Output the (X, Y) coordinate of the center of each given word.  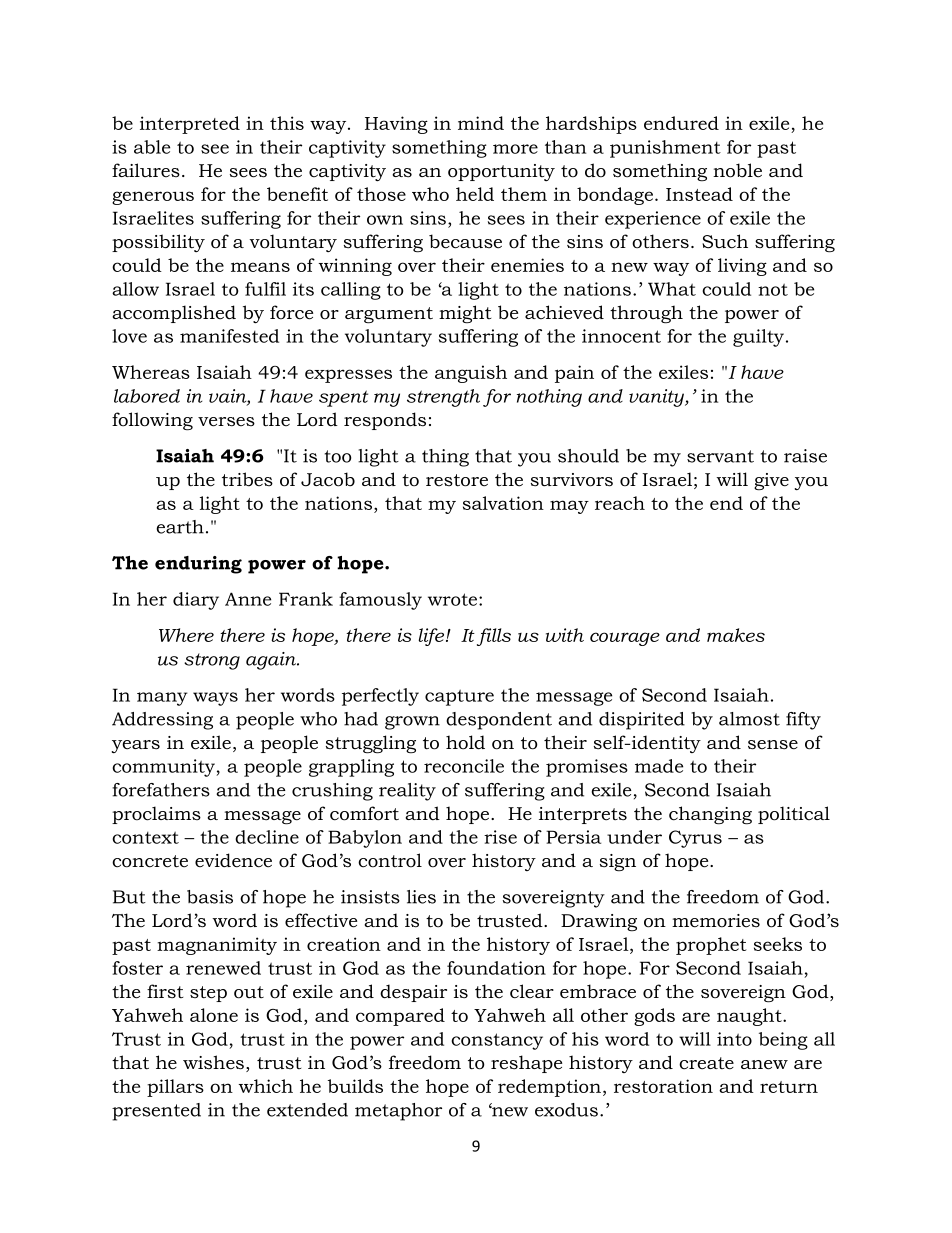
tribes (247, 479)
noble (737, 170)
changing (710, 815)
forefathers (161, 790)
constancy (497, 1041)
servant (720, 456)
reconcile (464, 766)
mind (481, 123)
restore (457, 480)
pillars (175, 1088)
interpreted (190, 125)
